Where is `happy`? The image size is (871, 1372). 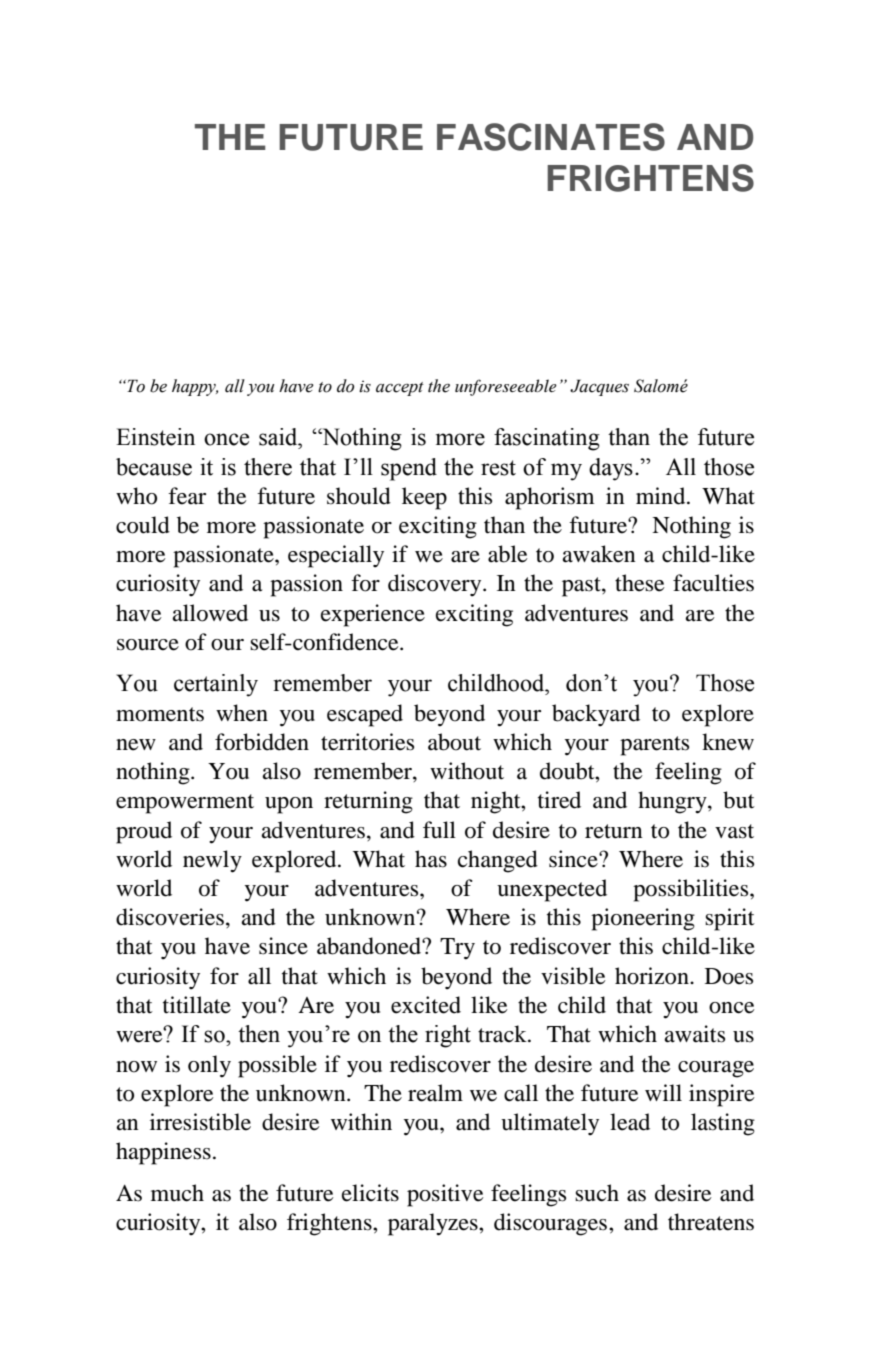 happy is located at coordinates (195, 387).
